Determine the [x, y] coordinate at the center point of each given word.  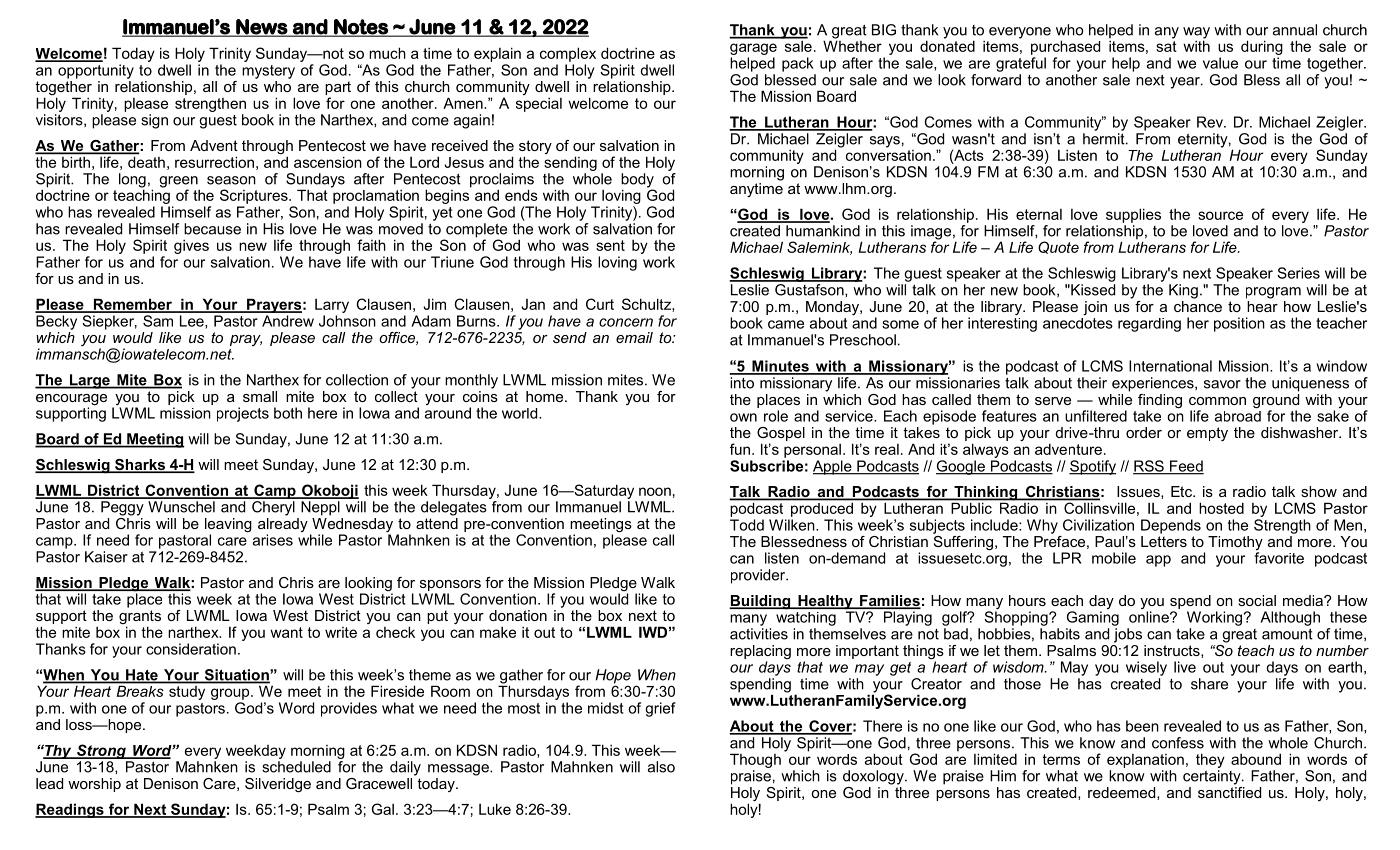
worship [94, 785]
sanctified [1229, 791]
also [661, 767]
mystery [268, 72]
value [1220, 63]
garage [753, 50]
